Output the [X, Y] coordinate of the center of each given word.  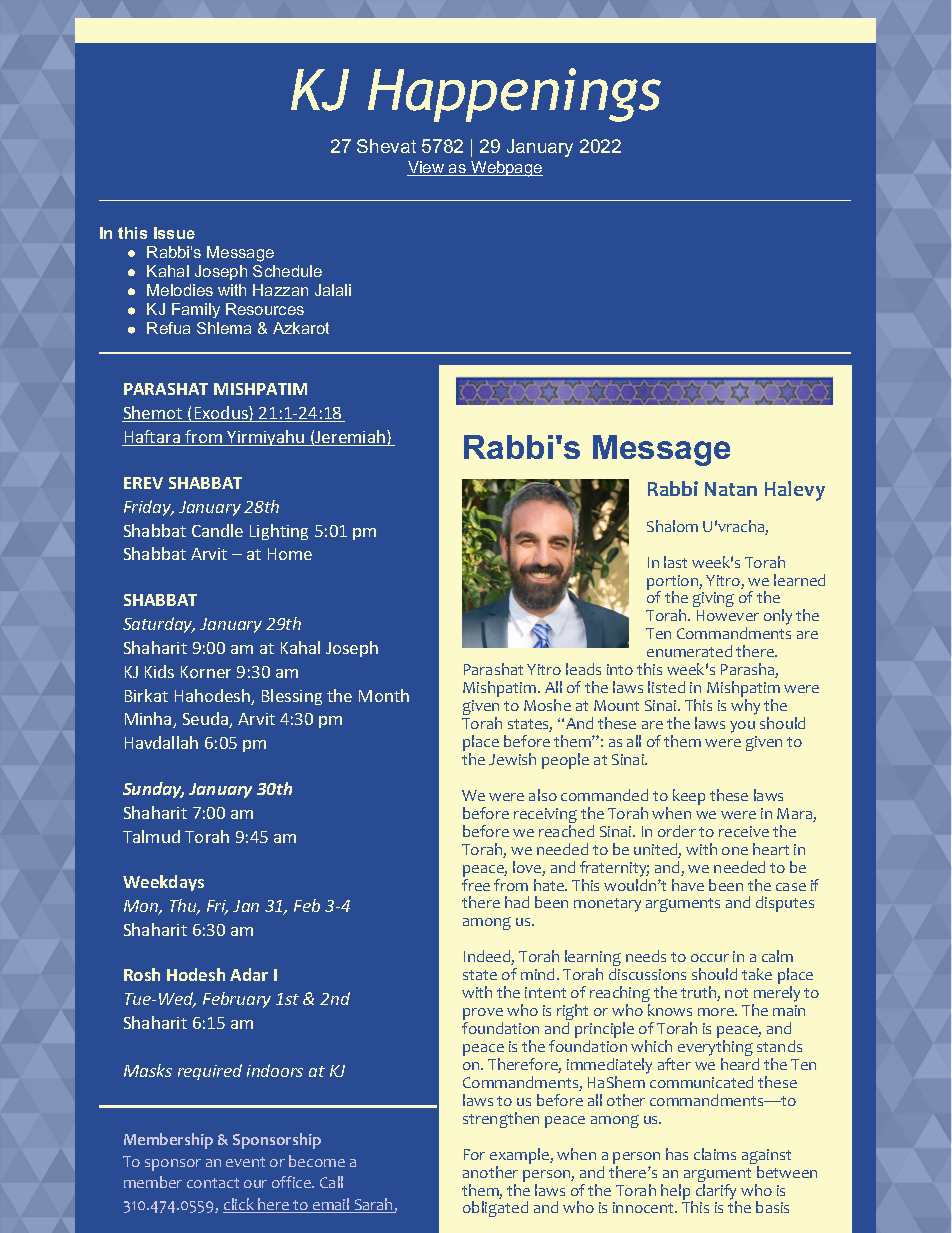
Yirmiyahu [266, 438]
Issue [174, 233]
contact [213, 1183]
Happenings [514, 95]
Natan [731, 489]
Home [290, 554]
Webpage [506, 169]
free [476, 885]
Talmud [151, 836]
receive [744, 831]
